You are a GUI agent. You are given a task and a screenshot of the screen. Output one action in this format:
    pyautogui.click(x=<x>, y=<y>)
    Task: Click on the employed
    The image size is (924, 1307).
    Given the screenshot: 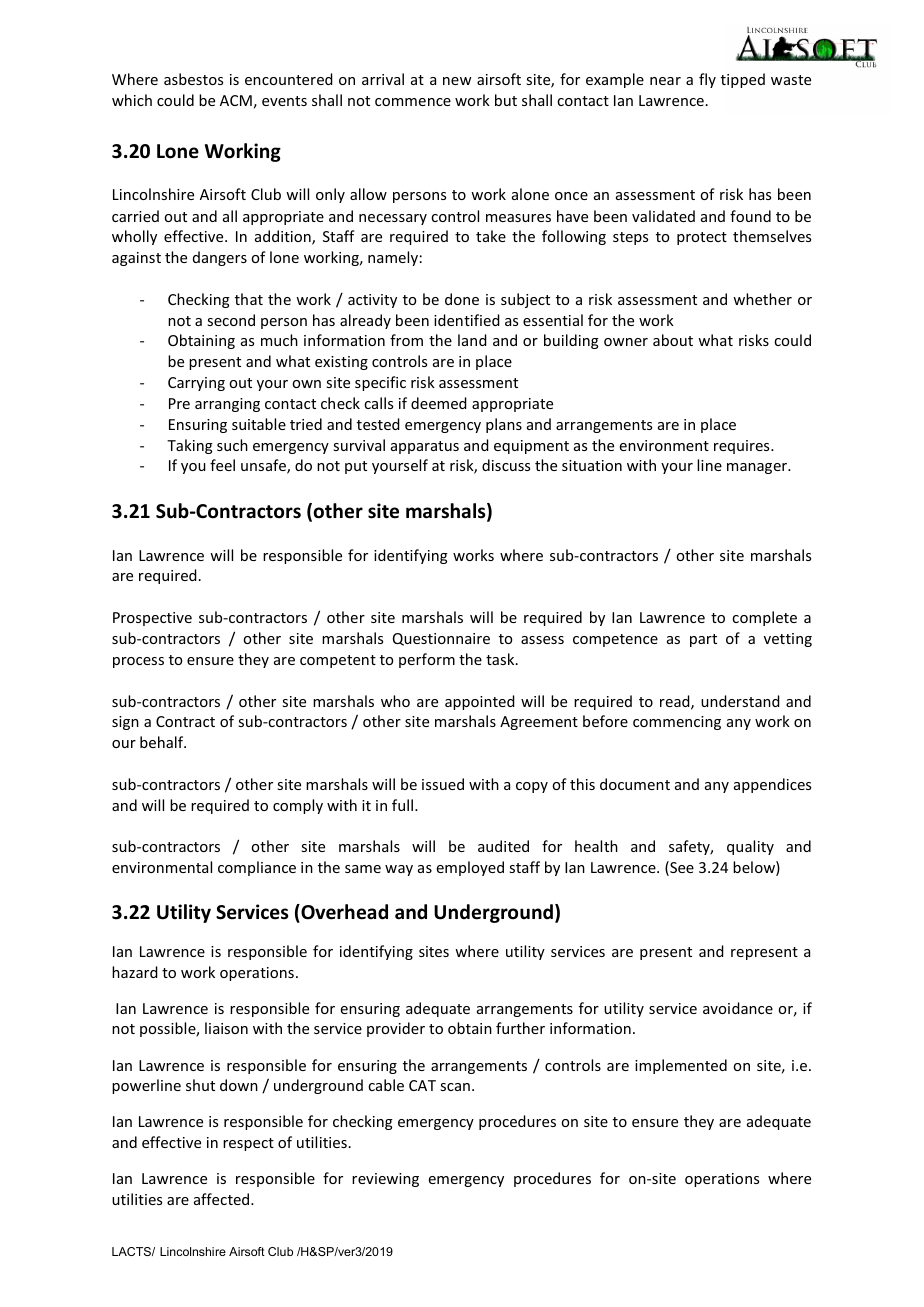 What is the action you would take?
    pyautogui.click(x=470, y=868)
